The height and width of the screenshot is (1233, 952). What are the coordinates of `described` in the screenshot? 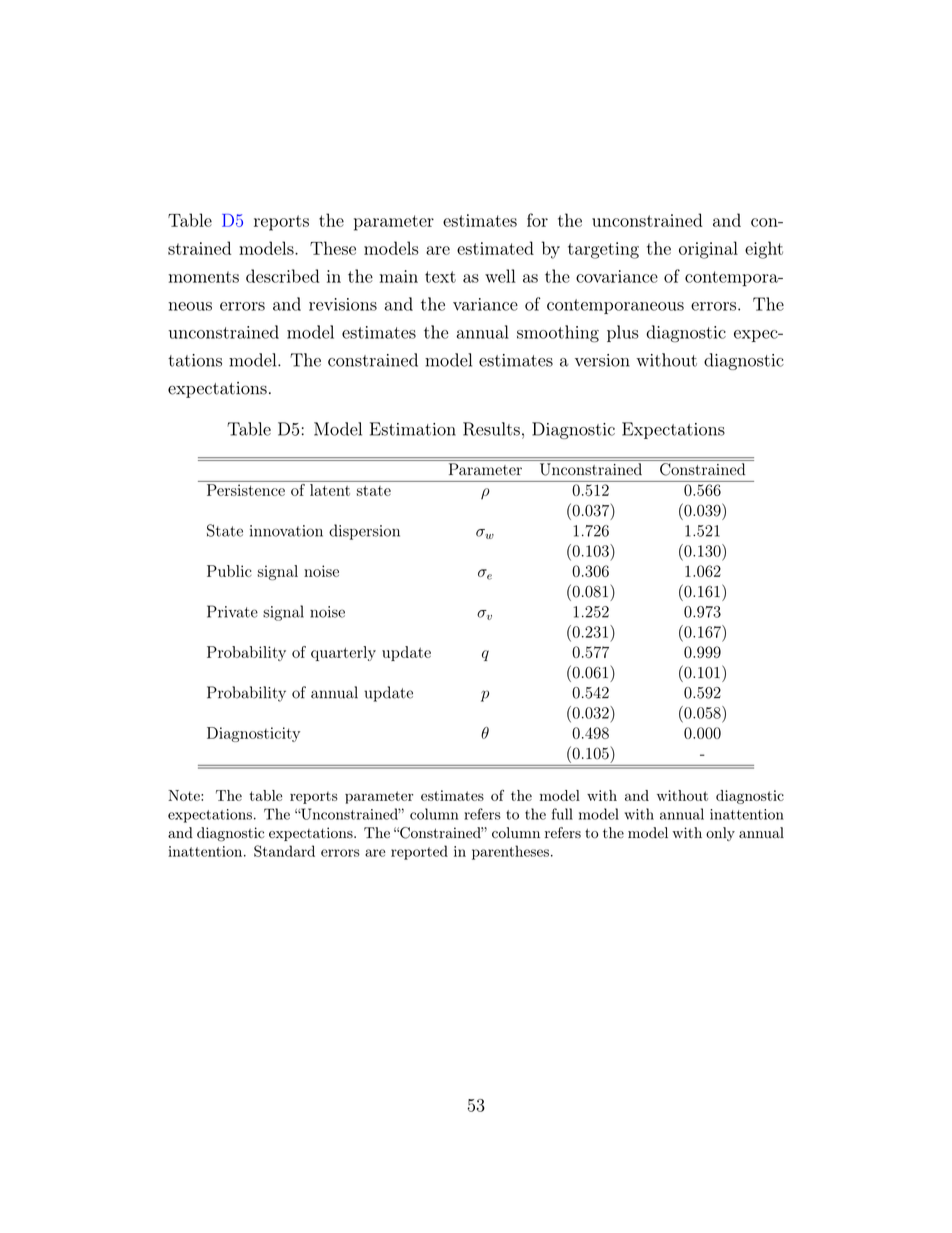 It's located at (283, 276).
